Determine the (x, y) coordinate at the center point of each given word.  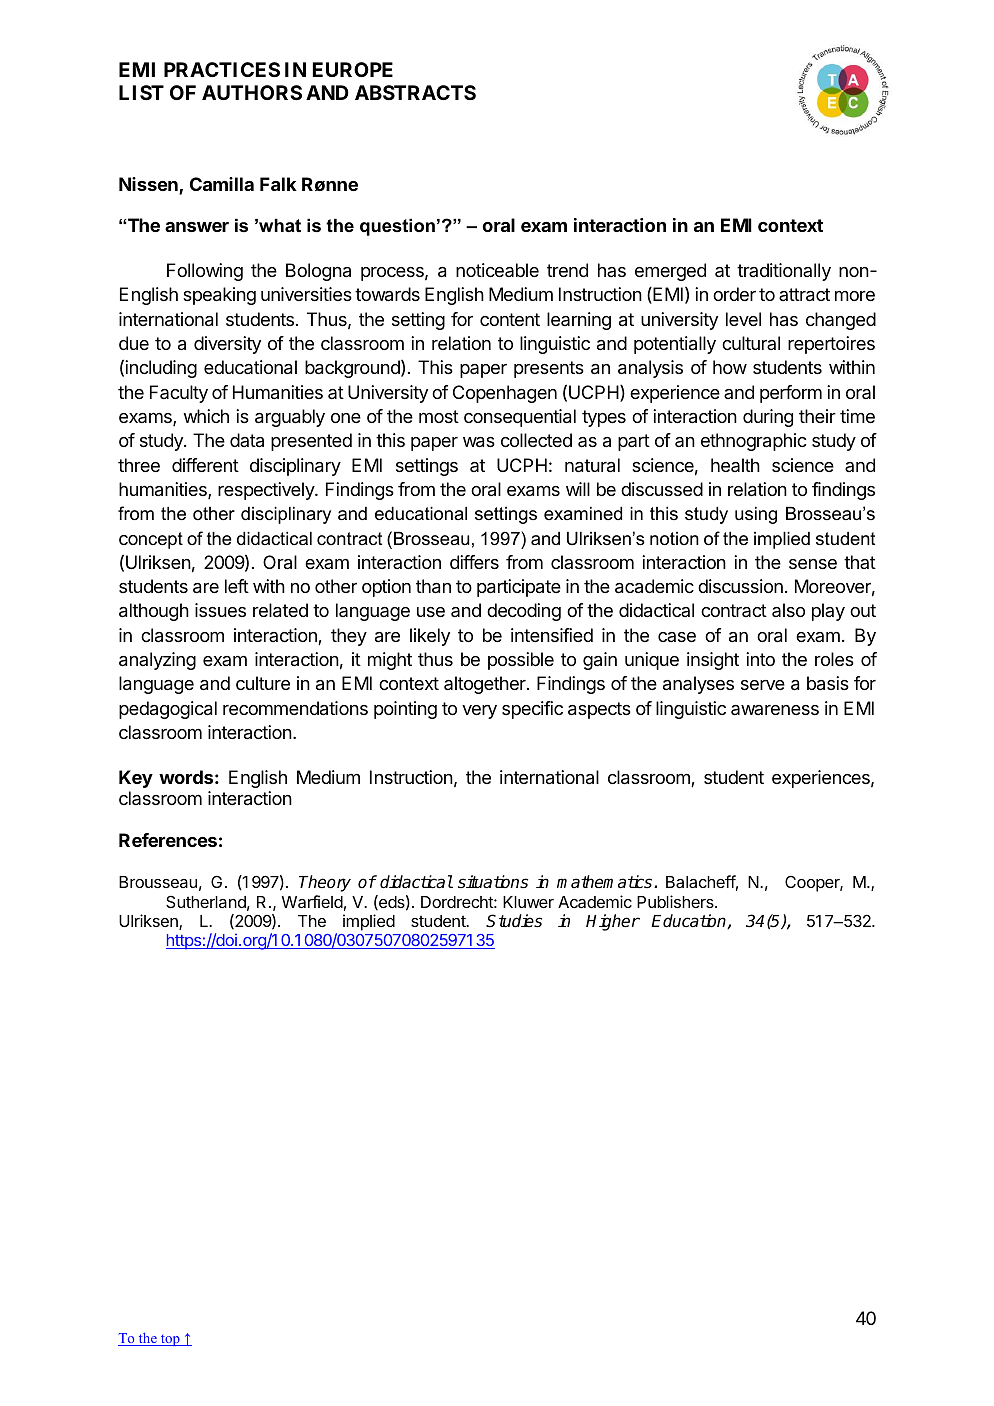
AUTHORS (252, 92)
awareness (775, 710)
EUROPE (353, 69)
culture (263, 683)
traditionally (784, 272)
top (170, 1340)
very (479, 712)
